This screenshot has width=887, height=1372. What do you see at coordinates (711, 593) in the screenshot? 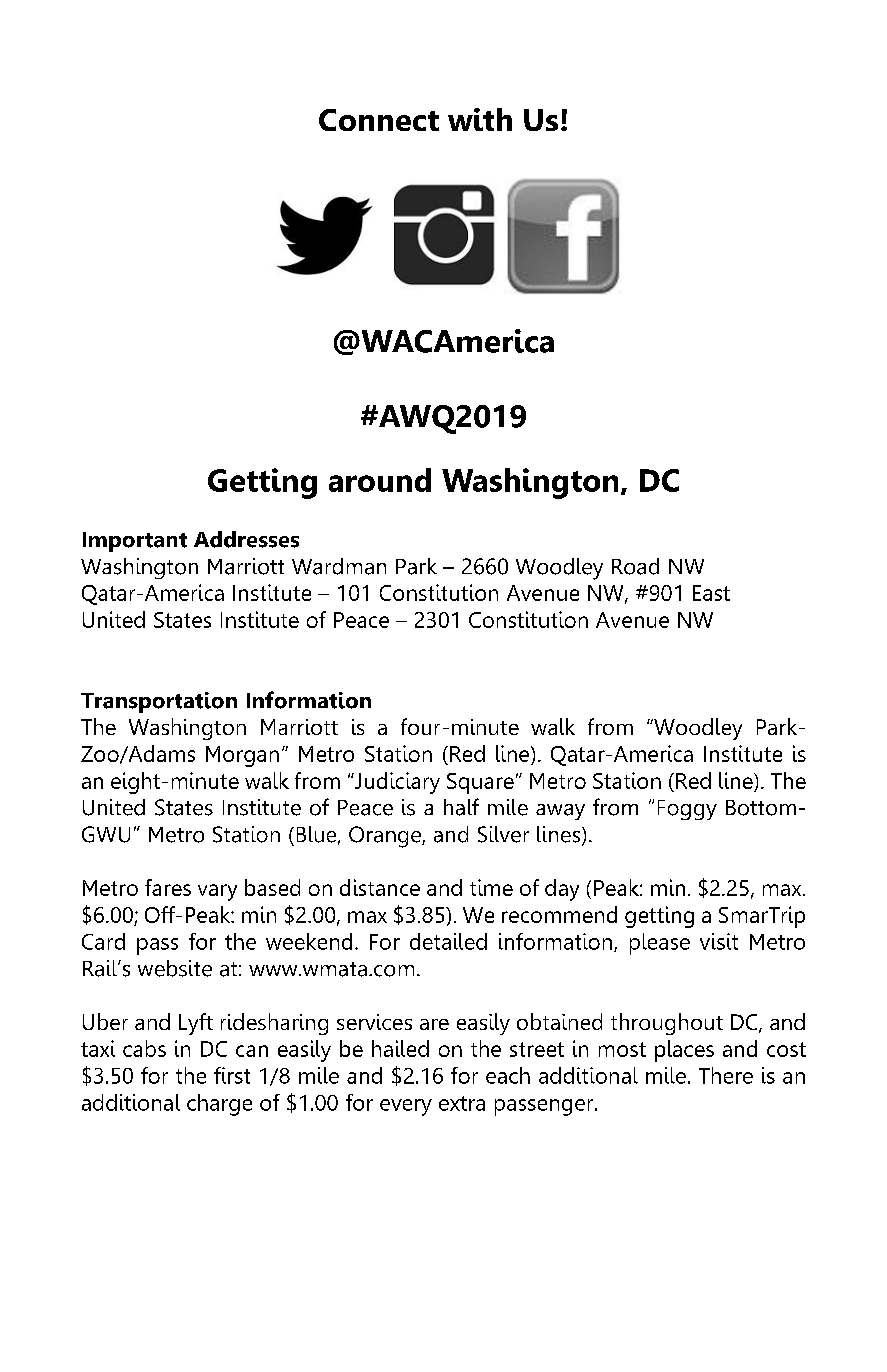
I see `East` at bounding box center [711, 593].
